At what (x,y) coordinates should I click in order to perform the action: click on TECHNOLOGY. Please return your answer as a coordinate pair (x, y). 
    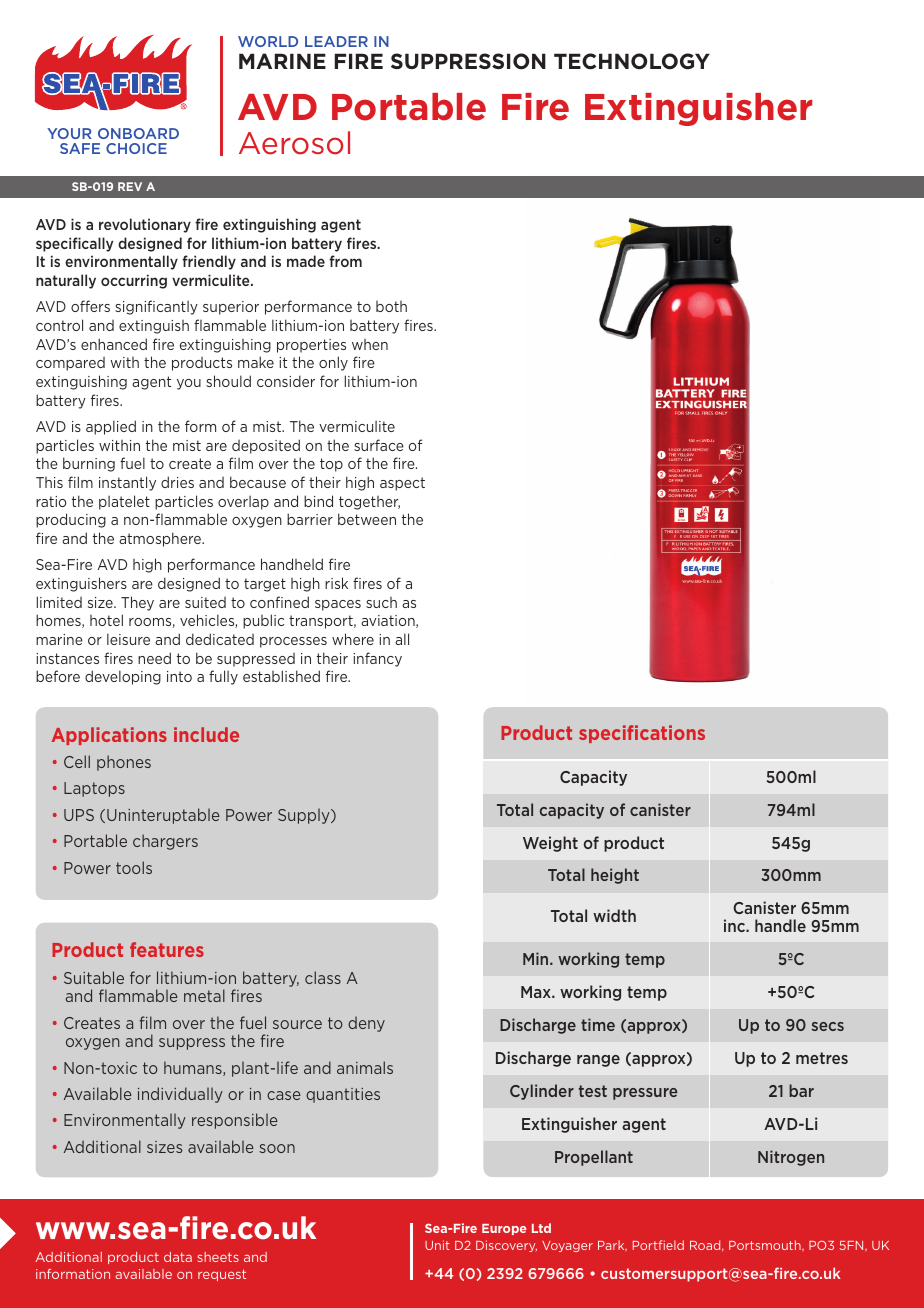
    Looking at the image, I should click on (632, 61).
